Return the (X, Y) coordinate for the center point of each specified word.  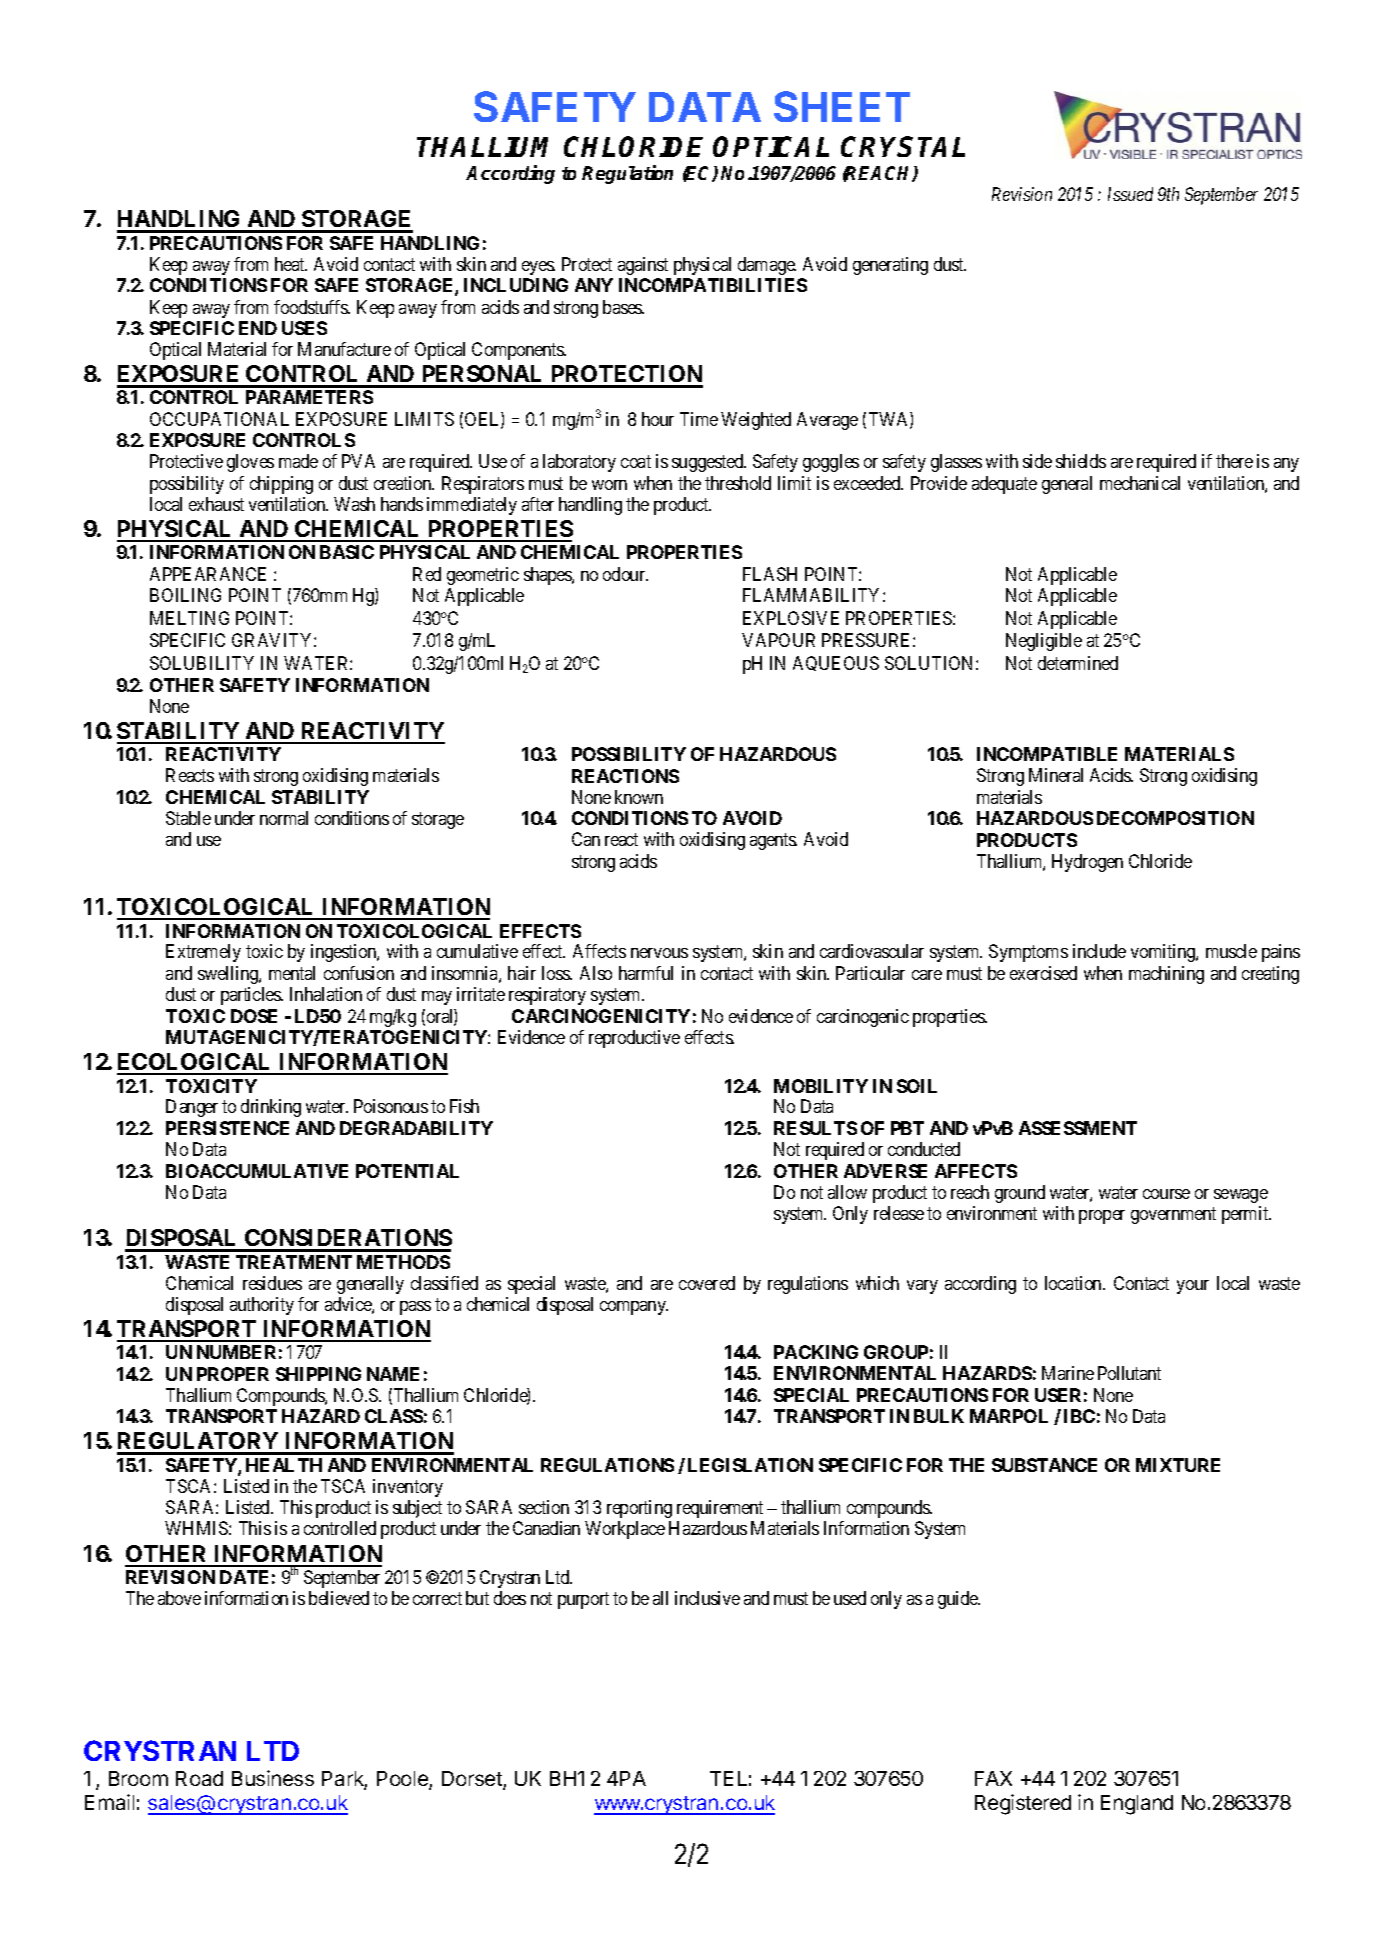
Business (273, 1778)
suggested (709, 463)
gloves (250, 463)
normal (284, 818)
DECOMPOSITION (1175, 818)
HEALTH (284, 1465)
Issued (1130, 194)
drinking (271, 1108)
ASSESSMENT (1078, 1128)
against (643, 266)
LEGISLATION (750, 1465)
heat (291, 264)
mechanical (1140, 483)
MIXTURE (1178, 1465)
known (639, 797)
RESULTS (815, 1128)
